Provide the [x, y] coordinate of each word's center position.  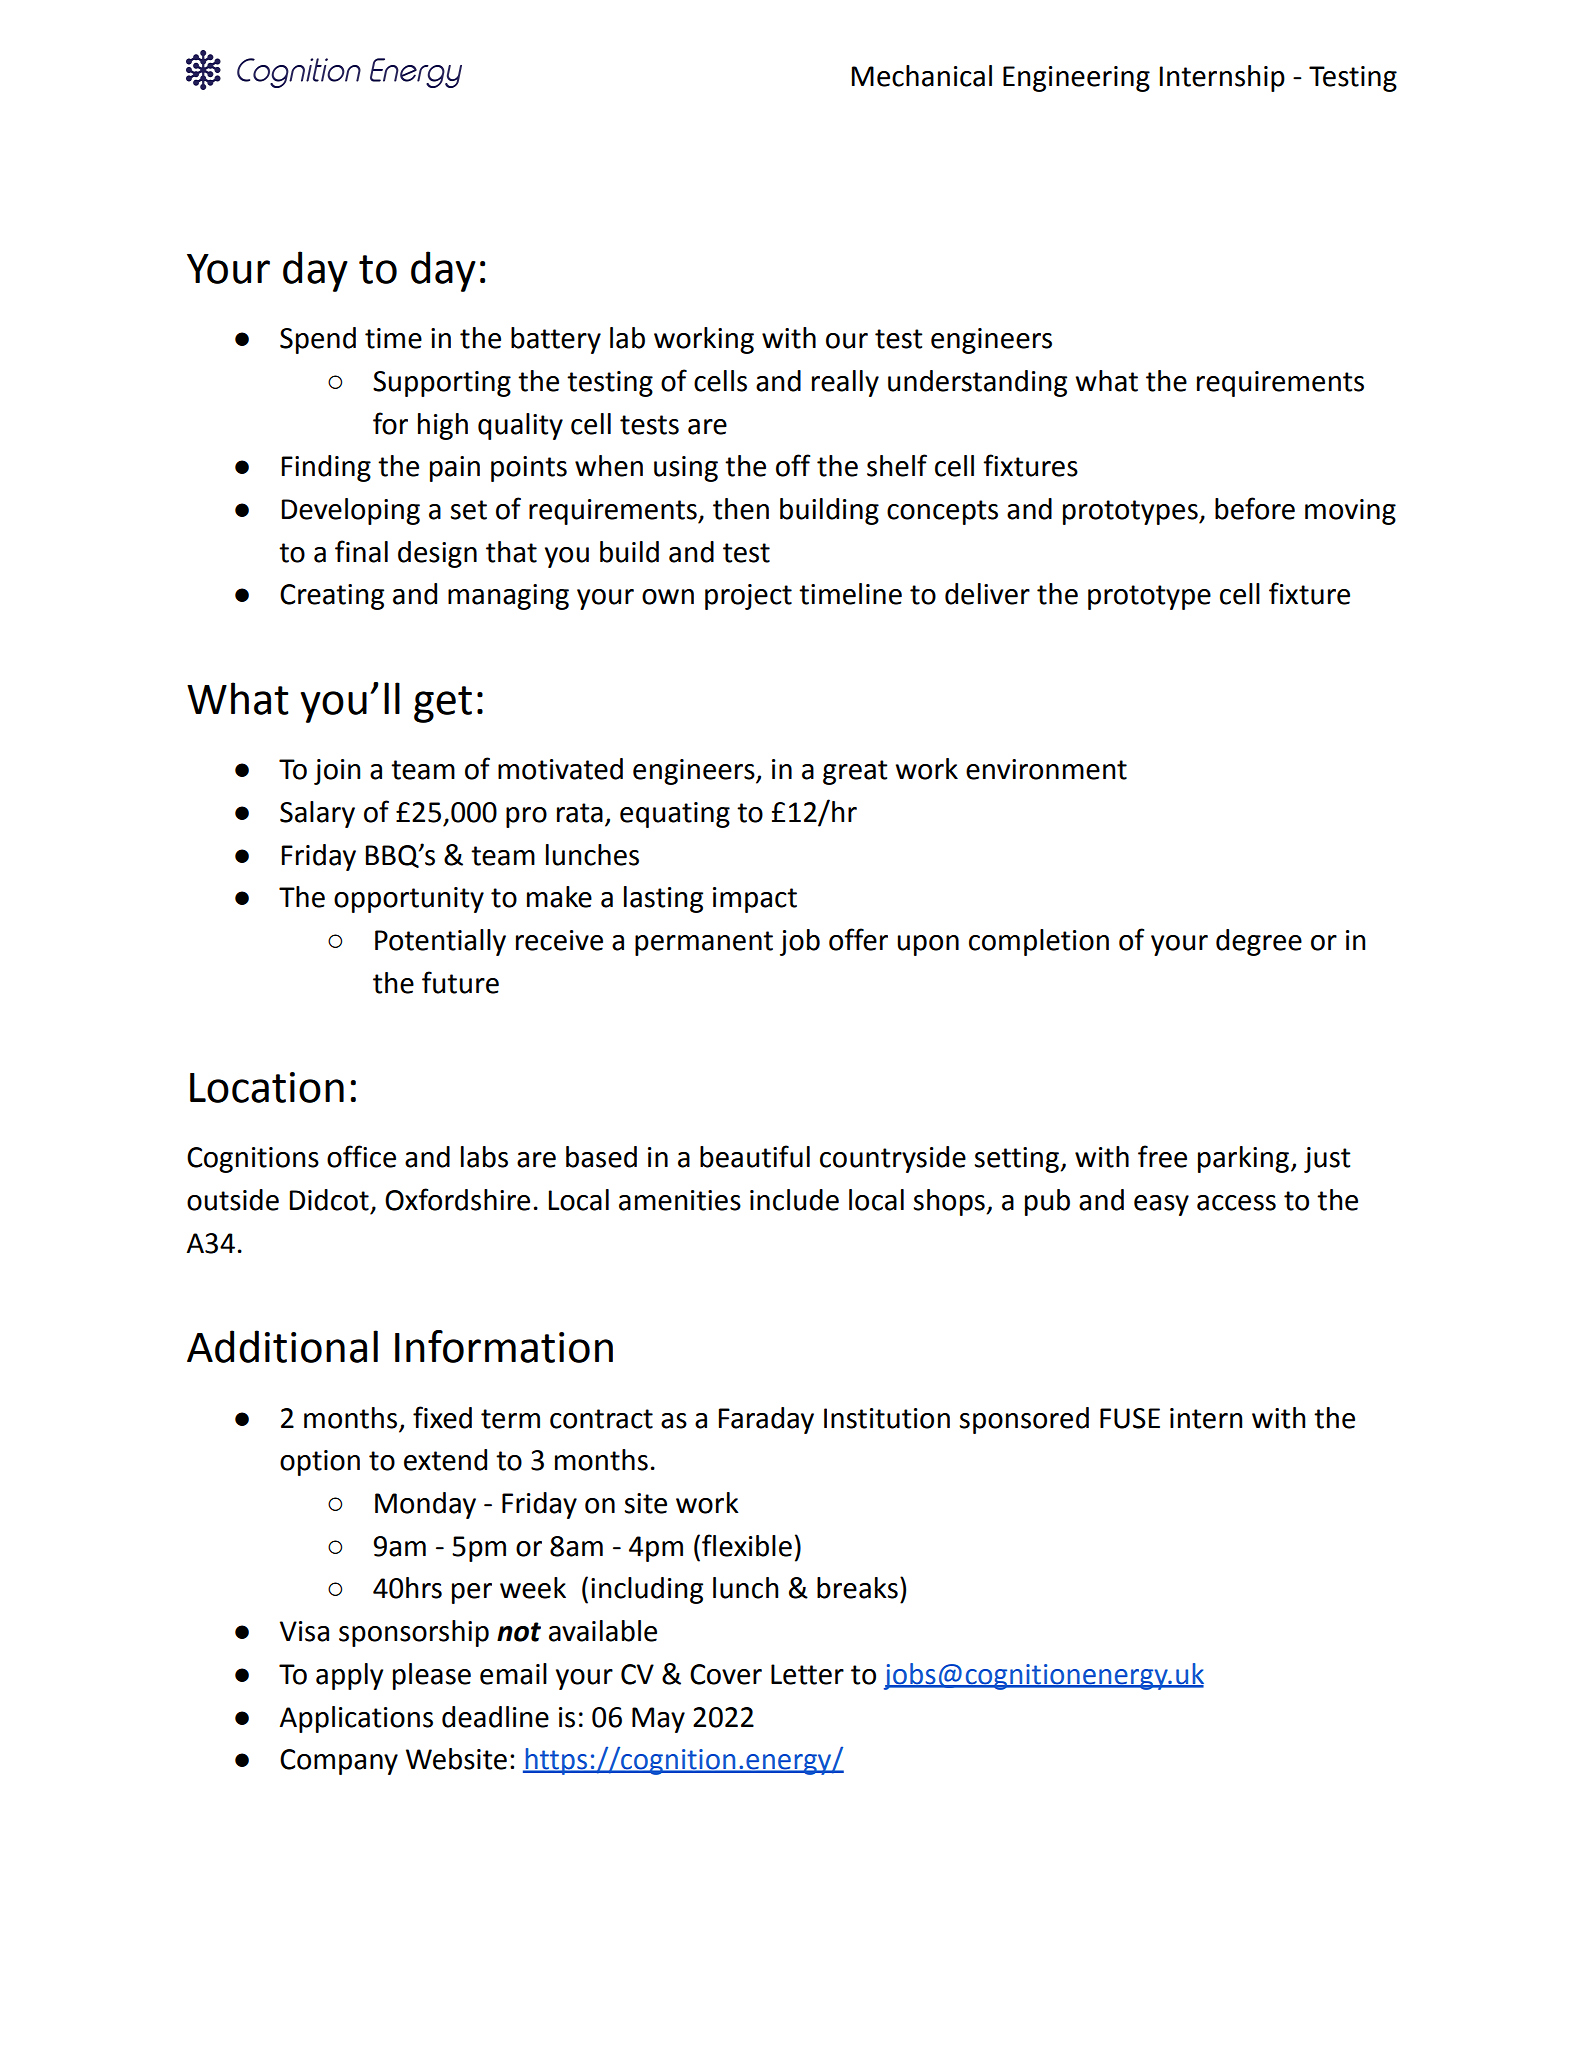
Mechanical [922, 76]
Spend [318, 340]
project [748, 597]
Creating [332, 597]
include [794, 1200]
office [361, 1156]
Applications [356, 1719]
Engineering [1076, 79]
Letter [807, 1674]
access [1236, 1203]
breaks [857, 1588]
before [1255, 508]
